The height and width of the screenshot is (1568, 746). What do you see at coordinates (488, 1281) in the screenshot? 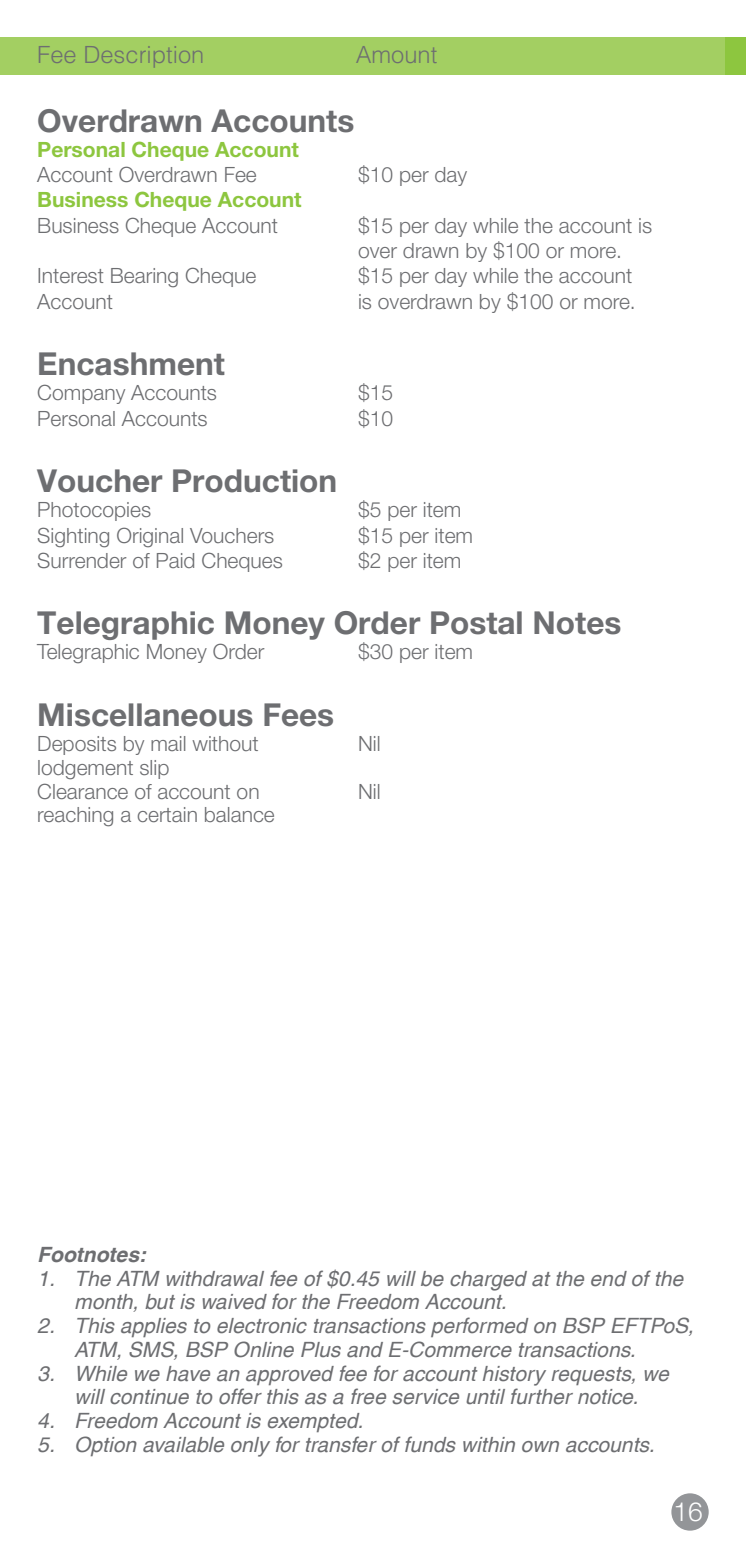
I see `charged` at bounding box center [488, 1281].
